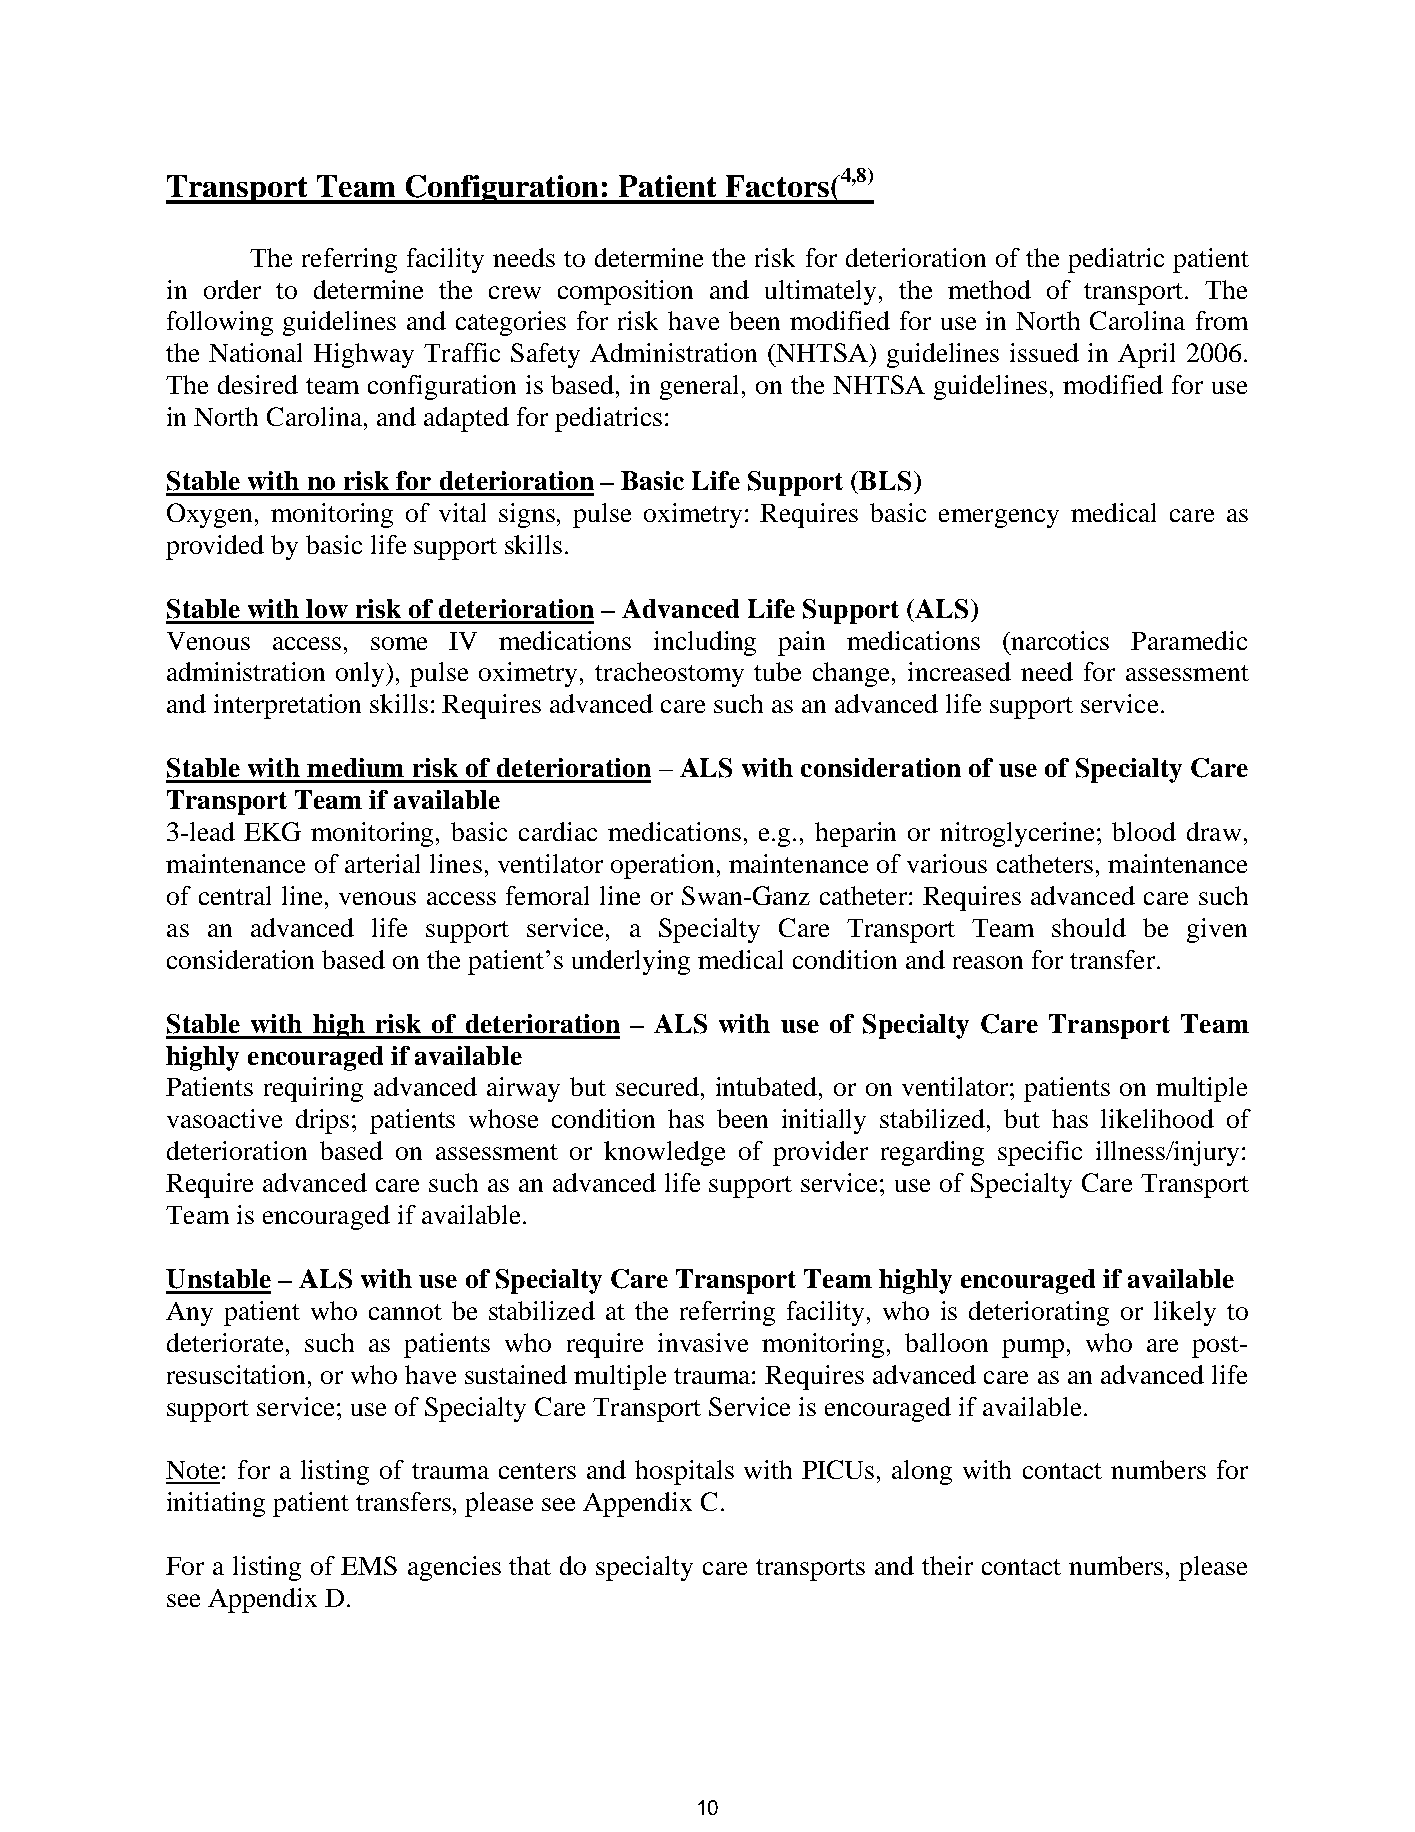  Describe the element at coordinates (701, 387) in the screenshot. I see `general` at that location.
